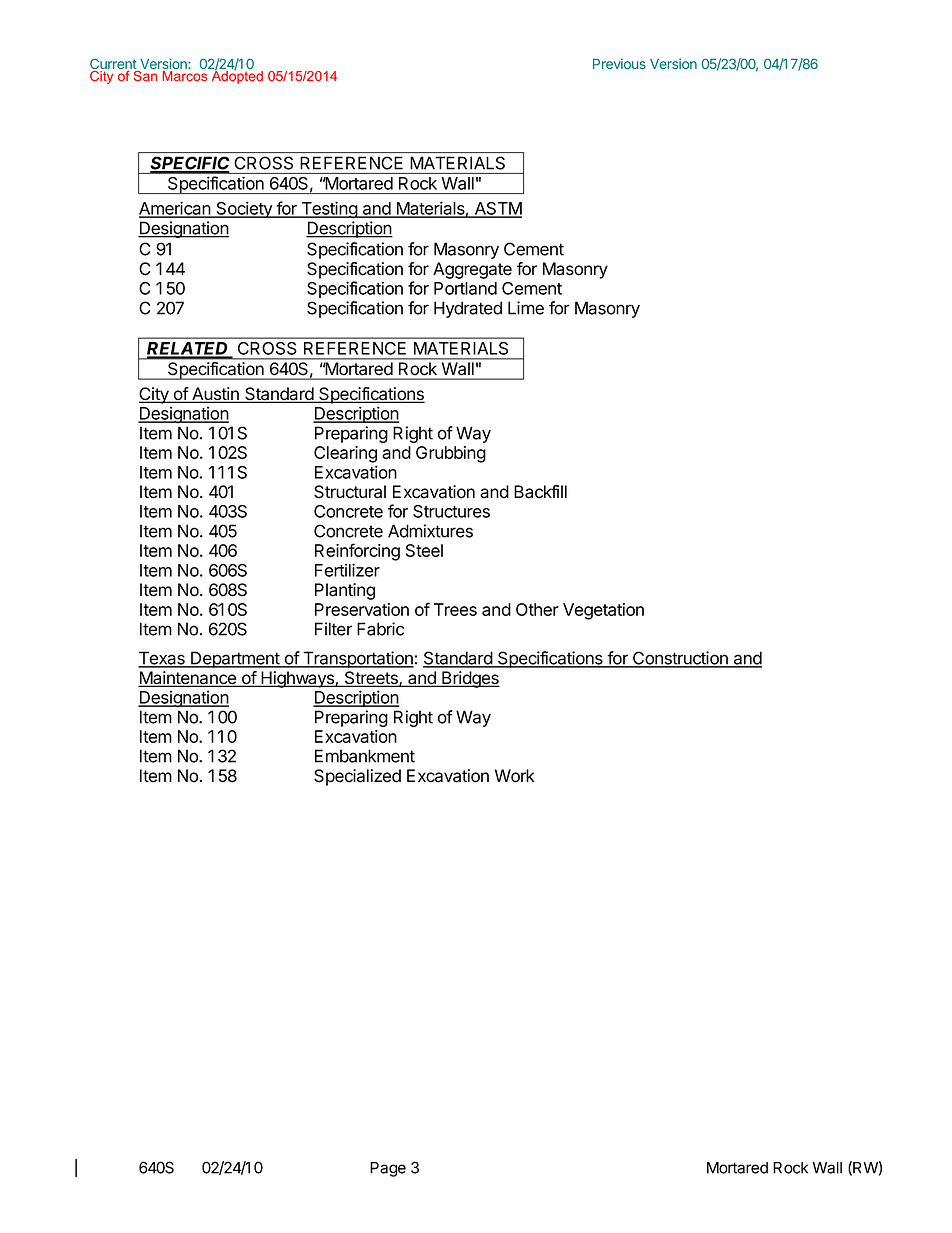 The height and width of the screenshot is (1233, 952). I want to click on Backfill, so click(540, 492).
